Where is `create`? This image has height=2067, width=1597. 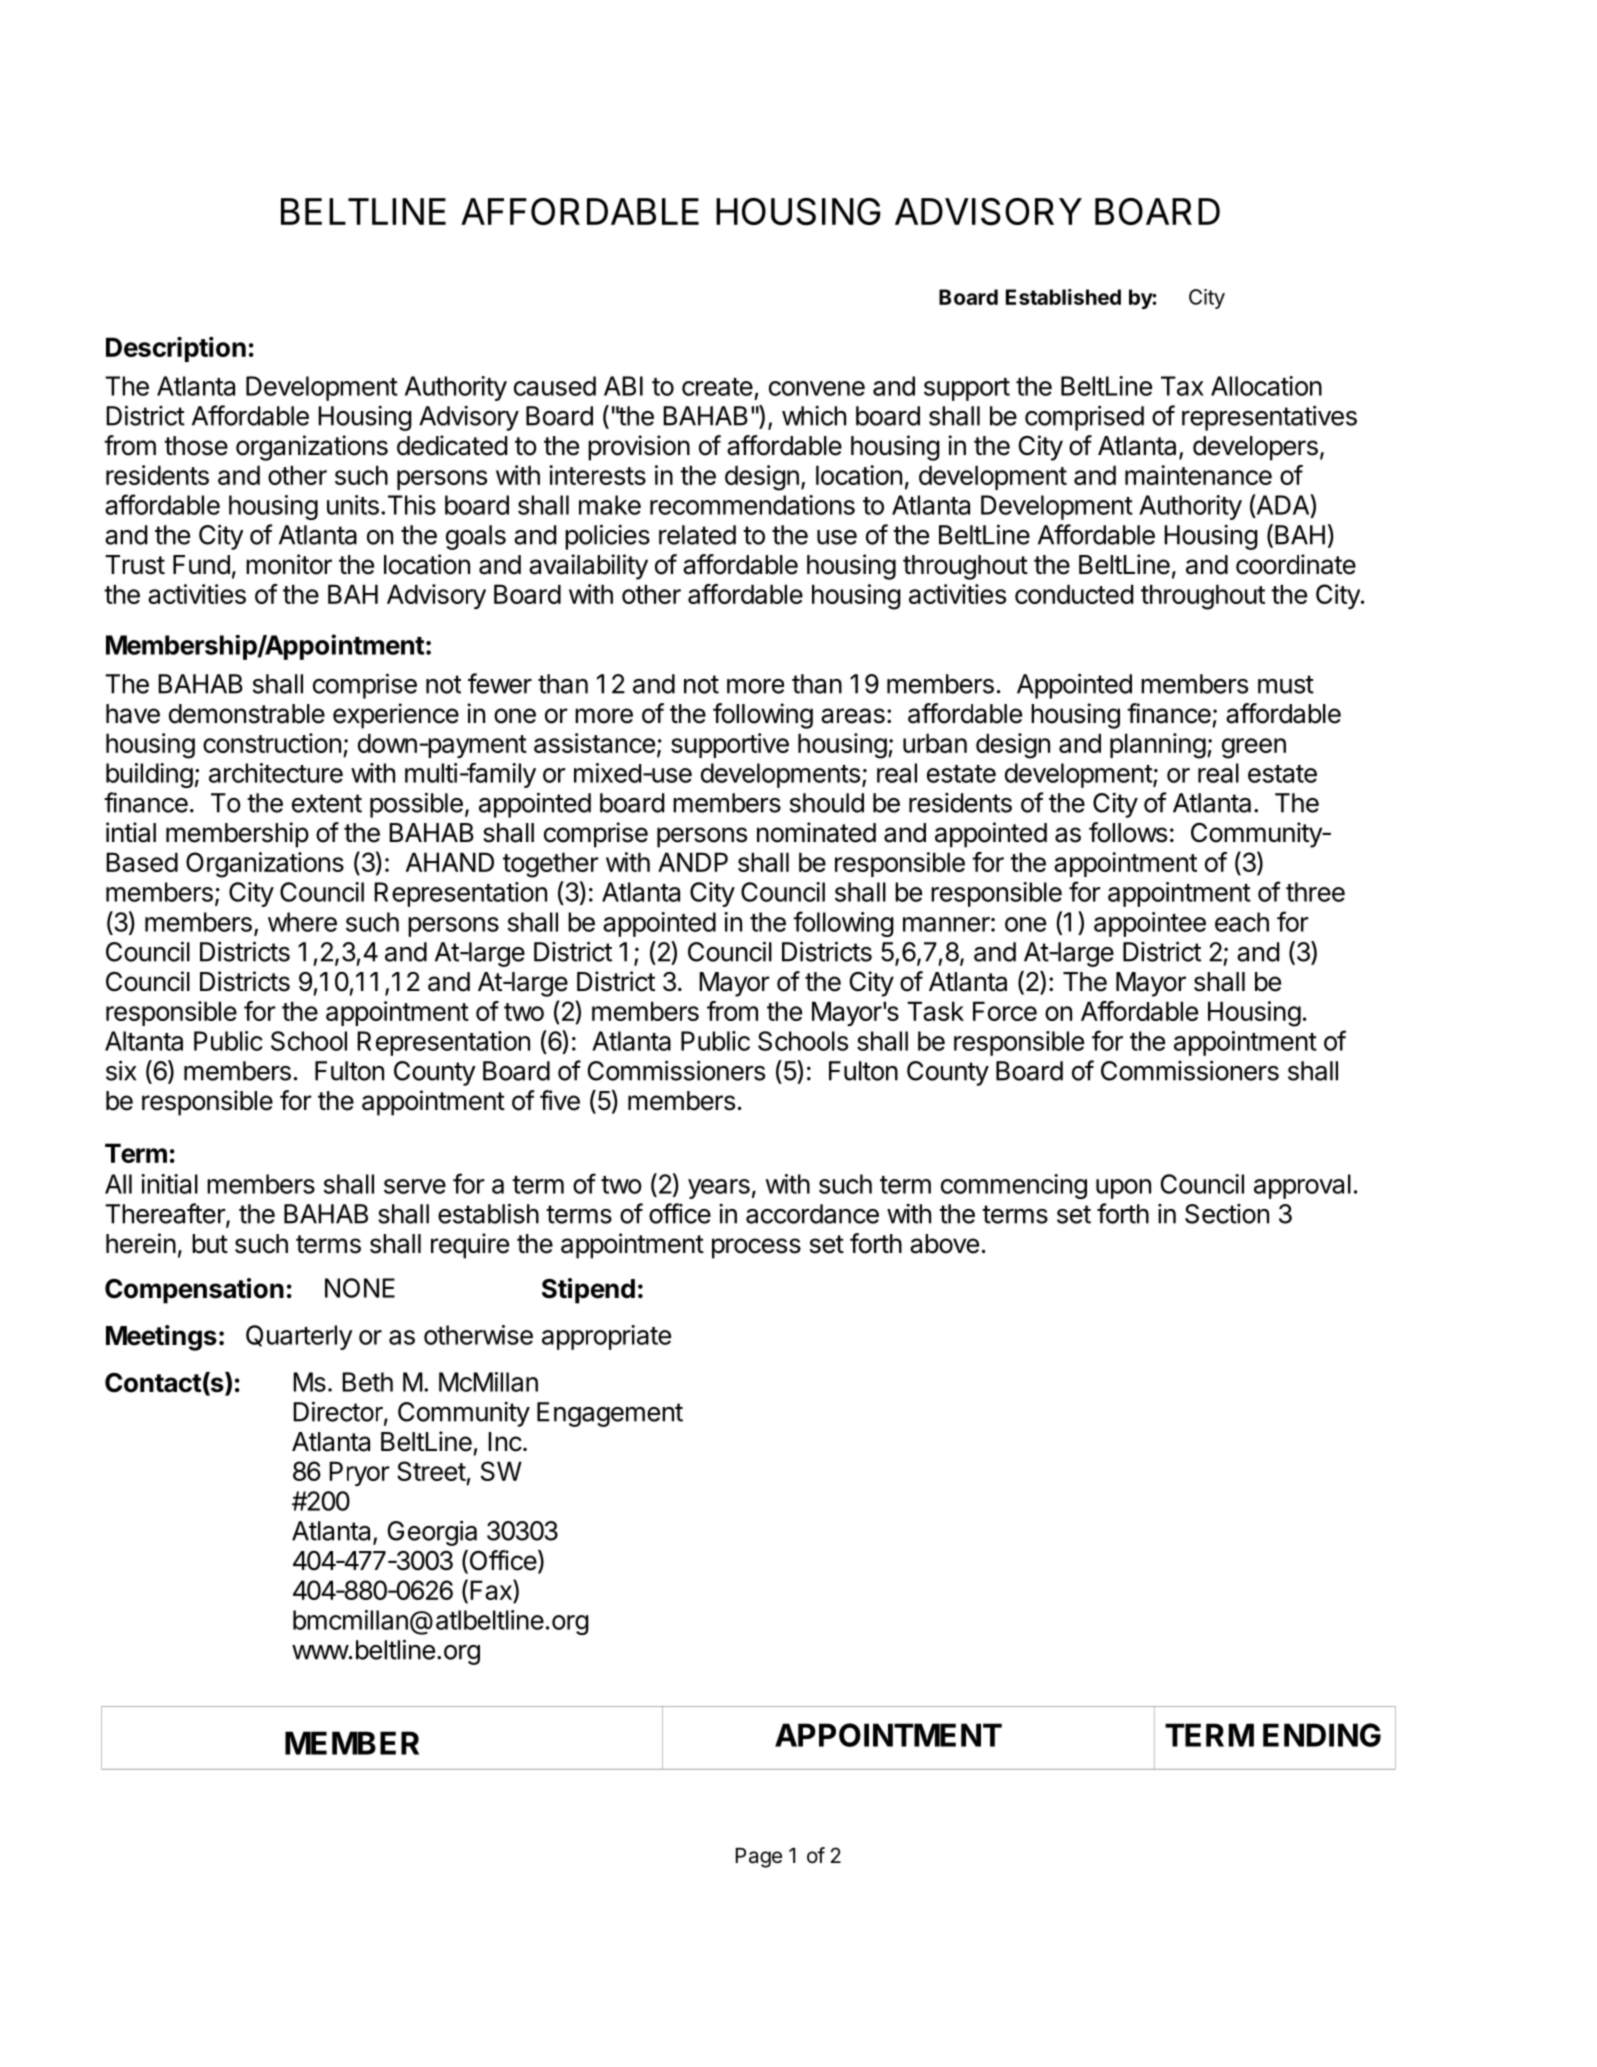
create is located at coordinates (717, 387).
